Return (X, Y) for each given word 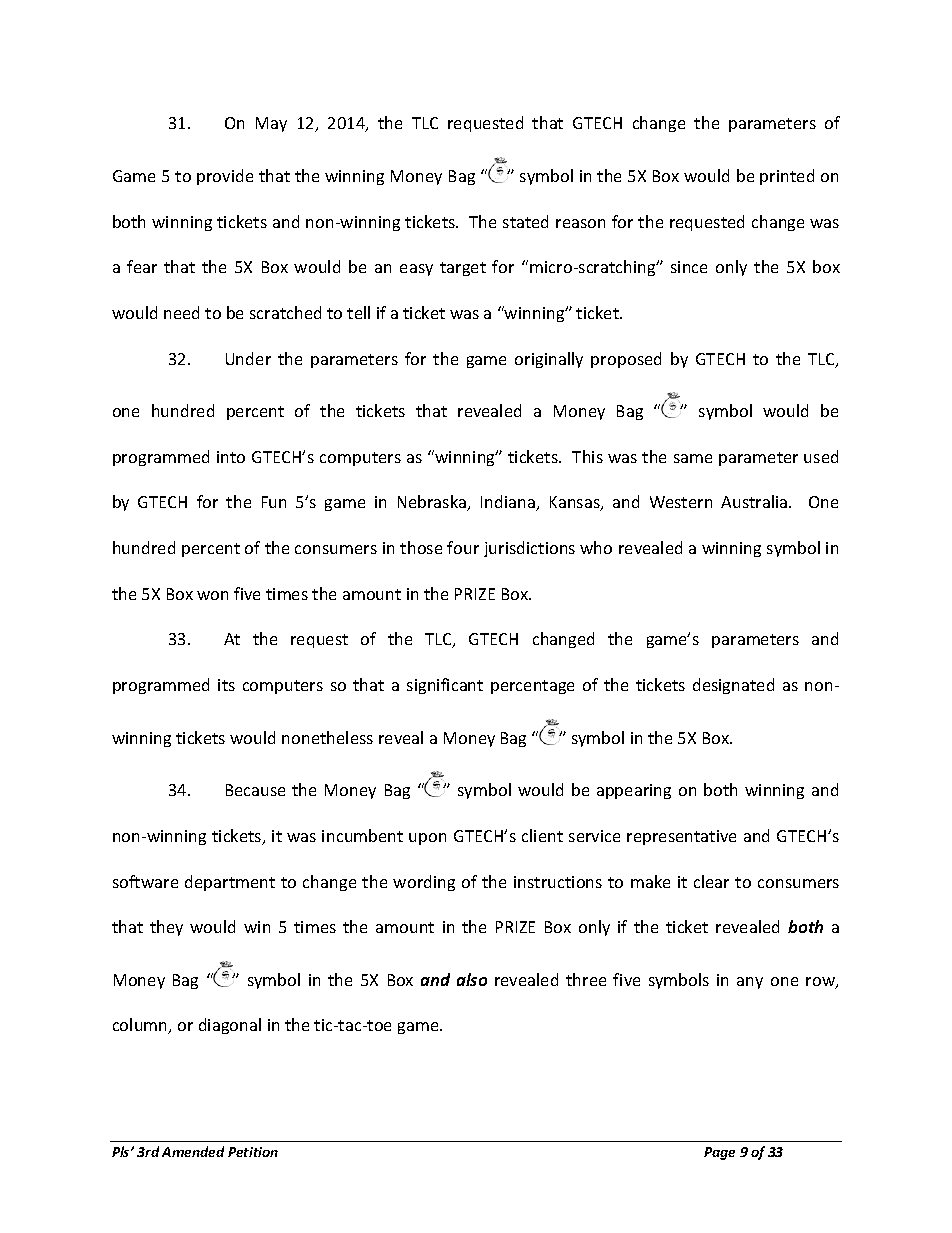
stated (525, 221)
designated (733, 686)
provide (225, 177)
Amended (193, 1151)
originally (549, 360)
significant (445, 686)
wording (424, 883)
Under (248, 358)
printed (787, 177)
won (212, 595)
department (230, 883)
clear (711, 881)
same (693, 458)
